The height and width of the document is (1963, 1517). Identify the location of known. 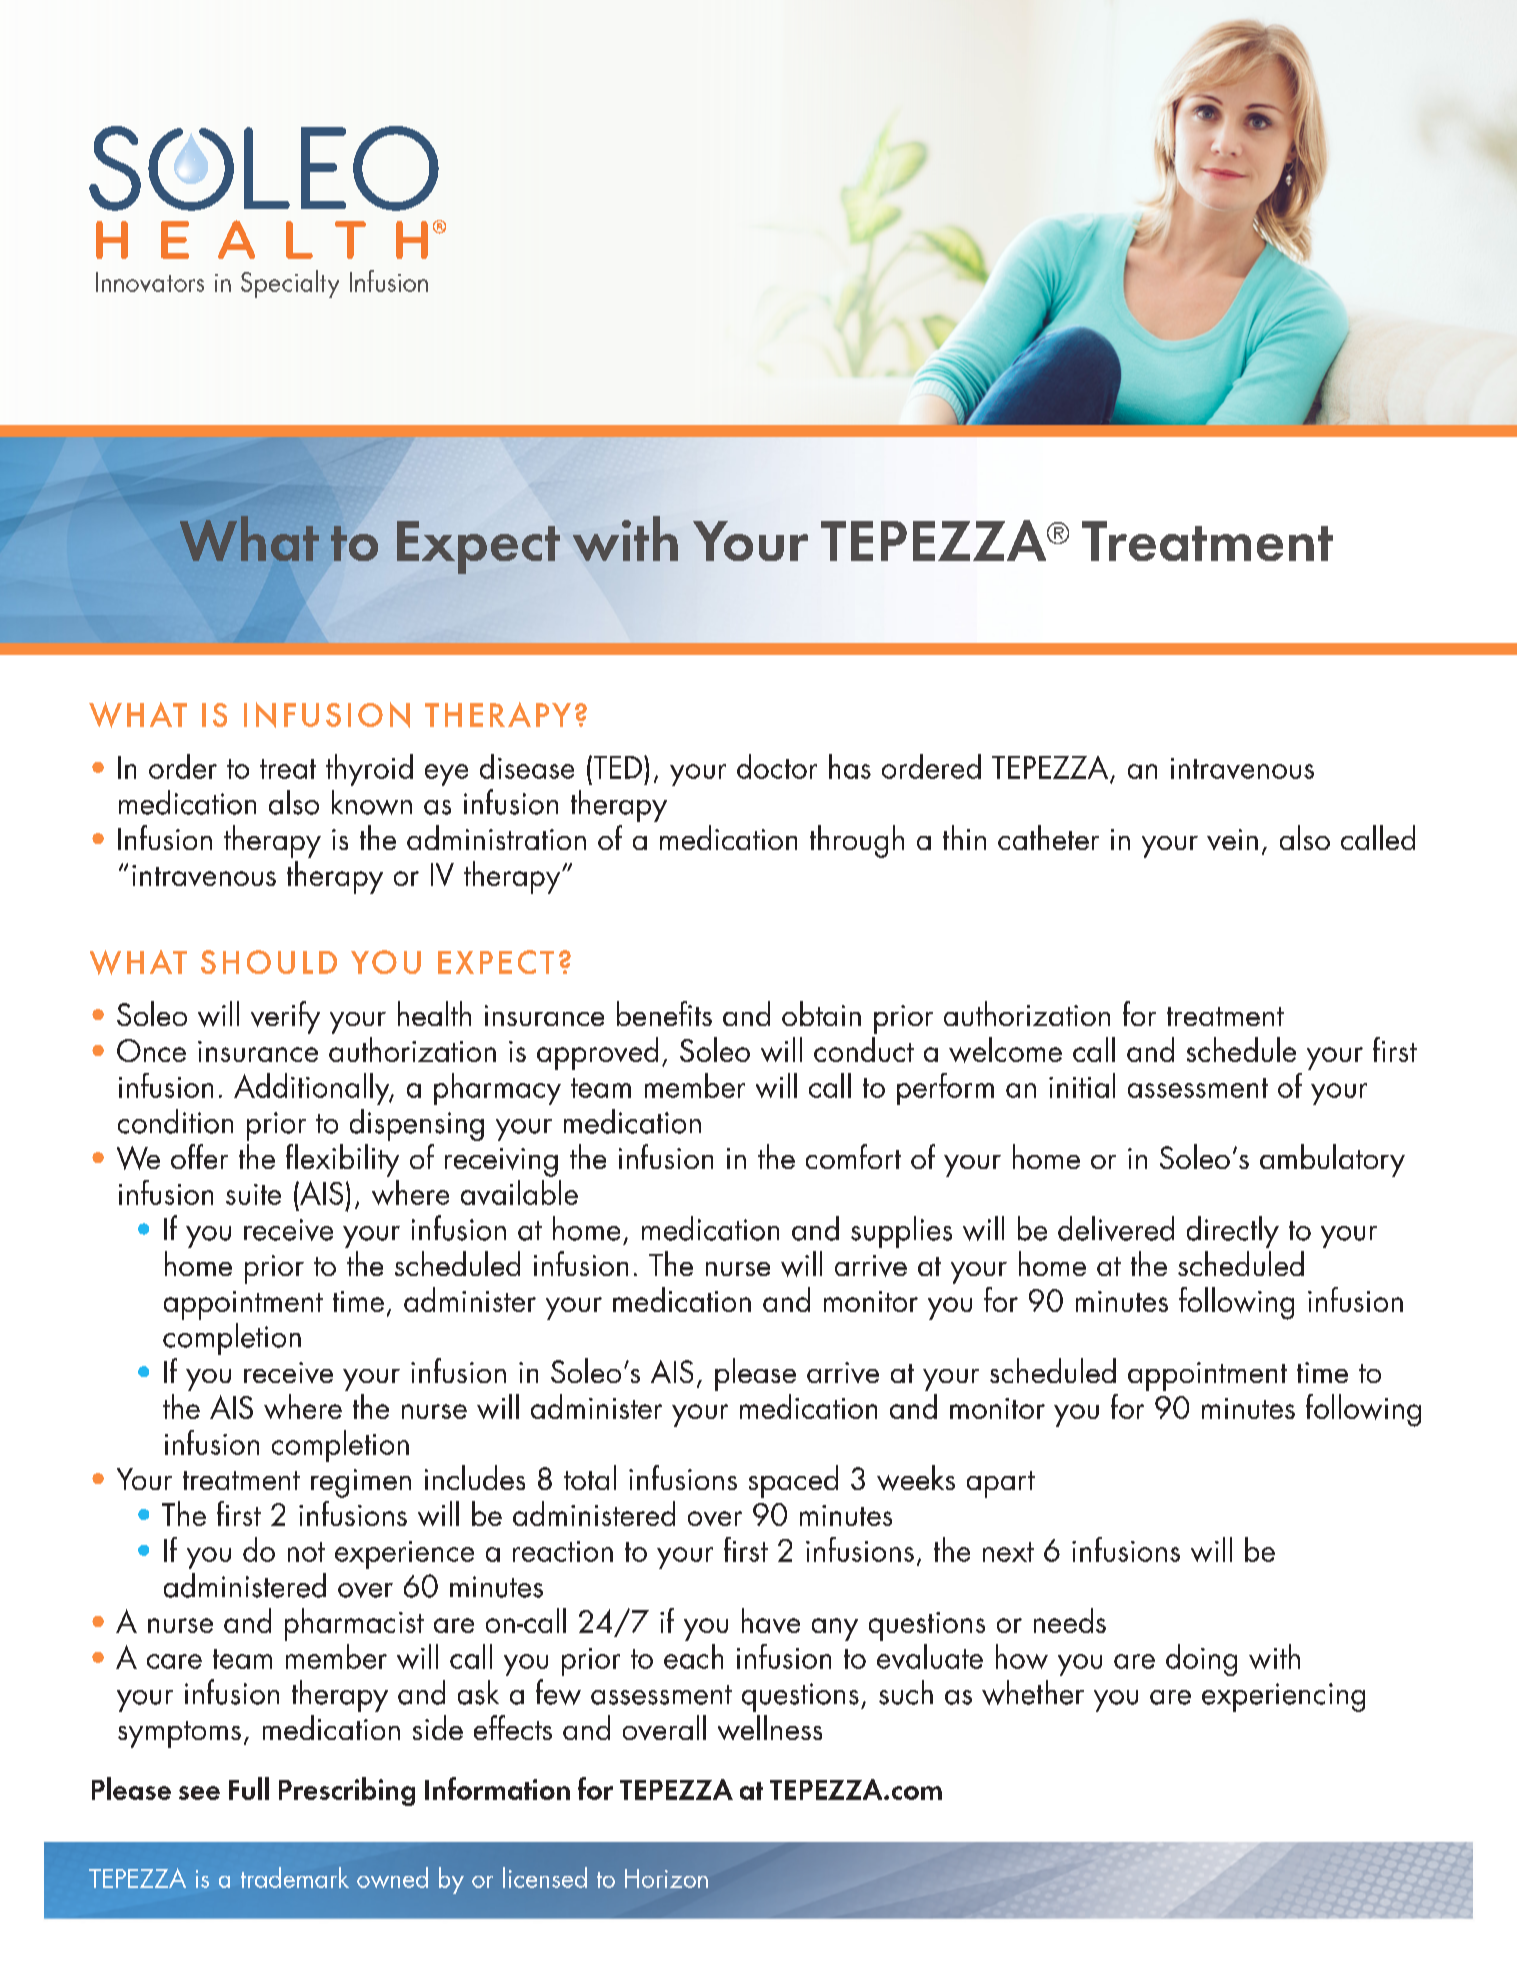
(372, 802).
